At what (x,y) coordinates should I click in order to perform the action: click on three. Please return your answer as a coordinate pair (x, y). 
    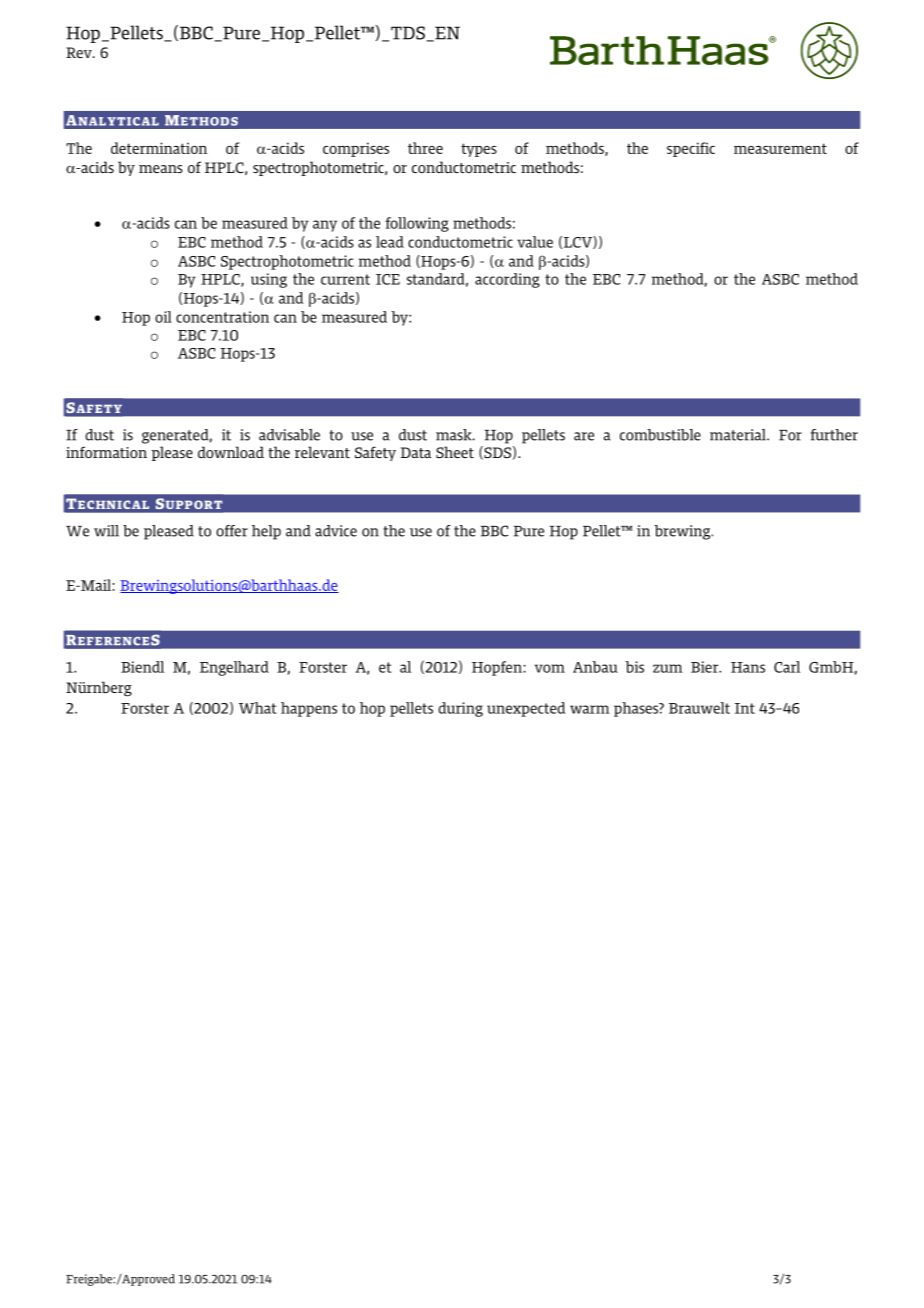
    Looking at the image, I should click on (425, 148).
